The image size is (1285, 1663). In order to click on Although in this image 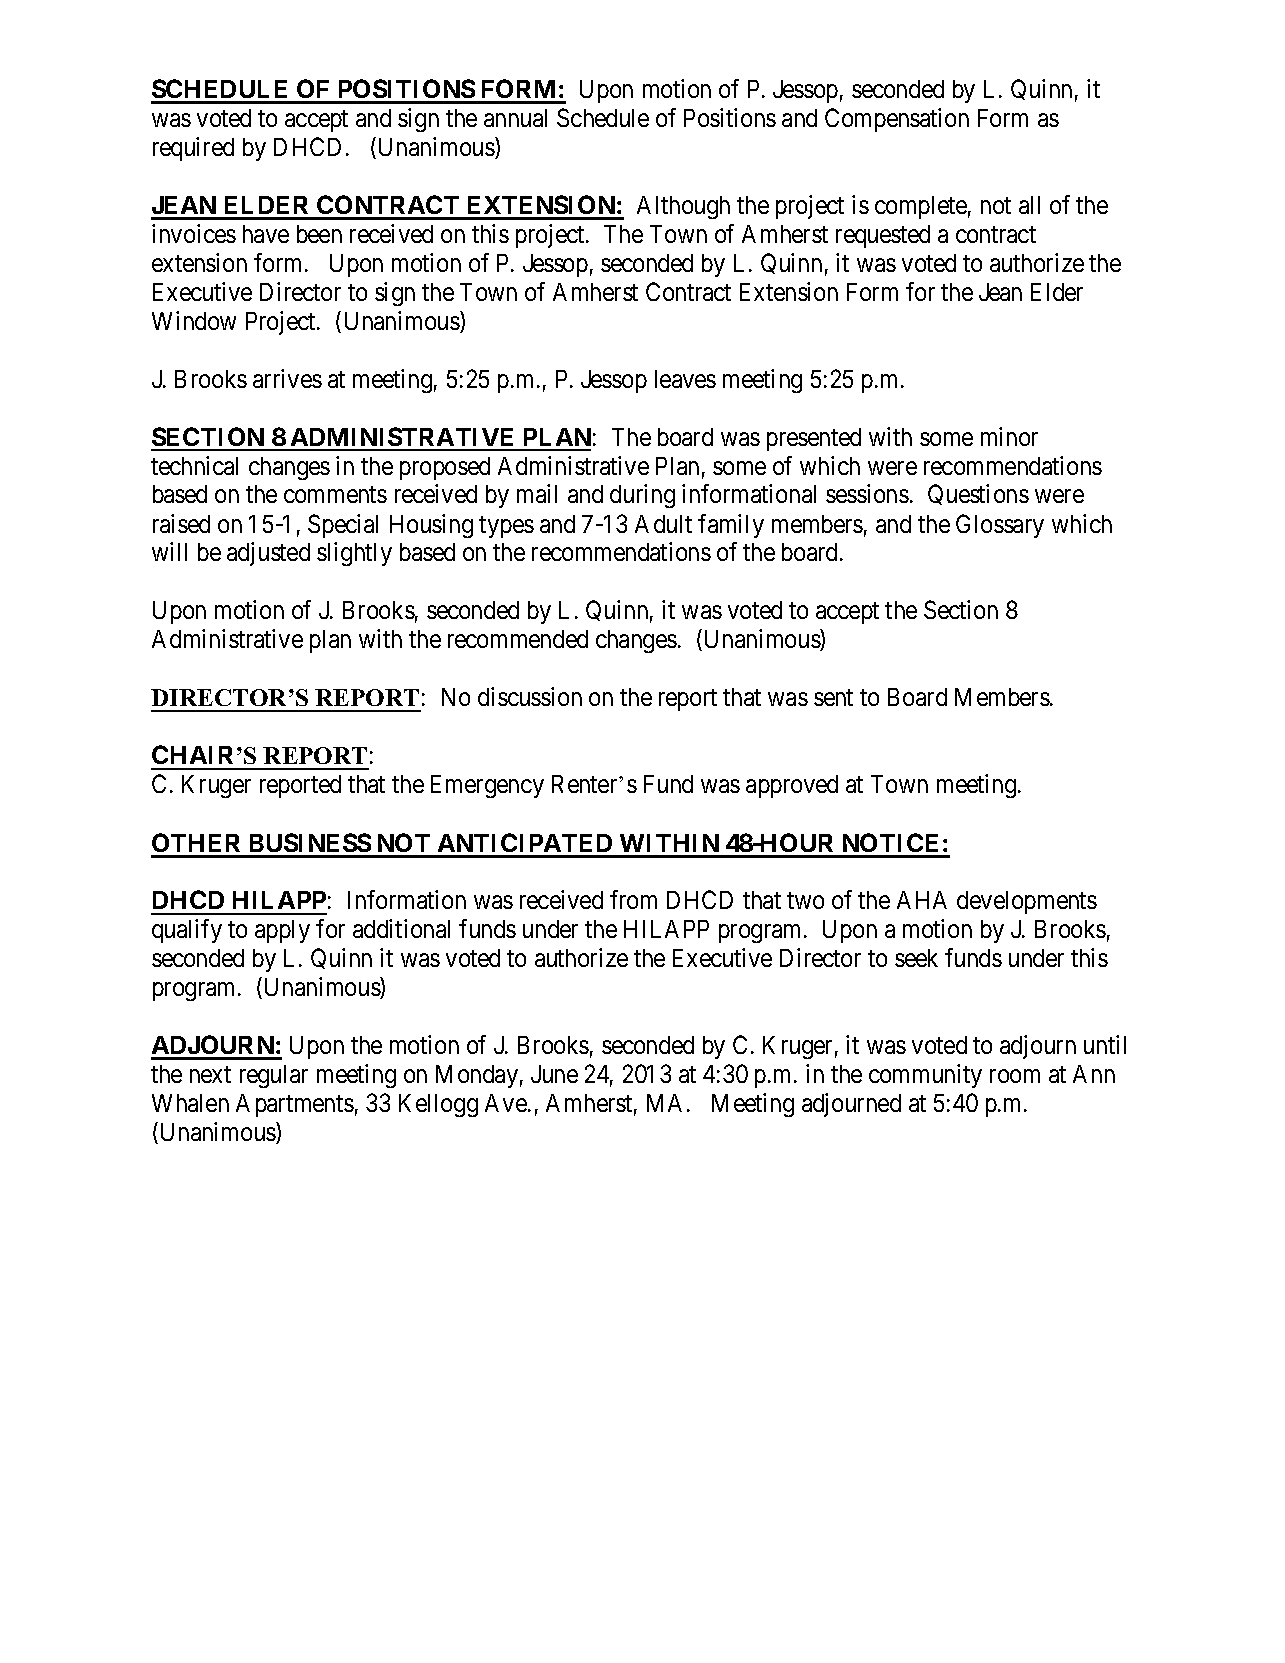, I will do `click(683, 207)`.
